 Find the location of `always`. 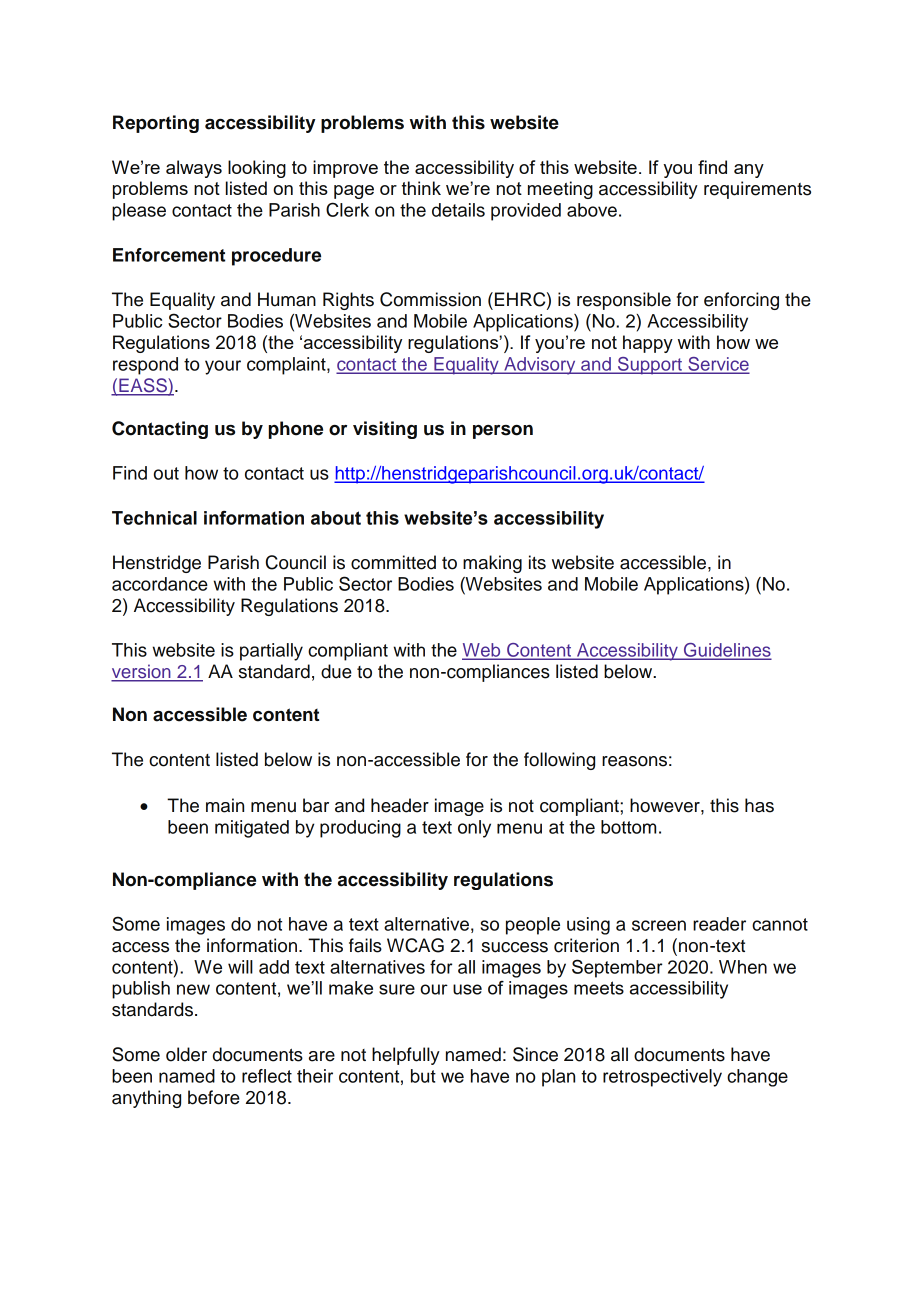

always is located at coordinates (194, 169).
